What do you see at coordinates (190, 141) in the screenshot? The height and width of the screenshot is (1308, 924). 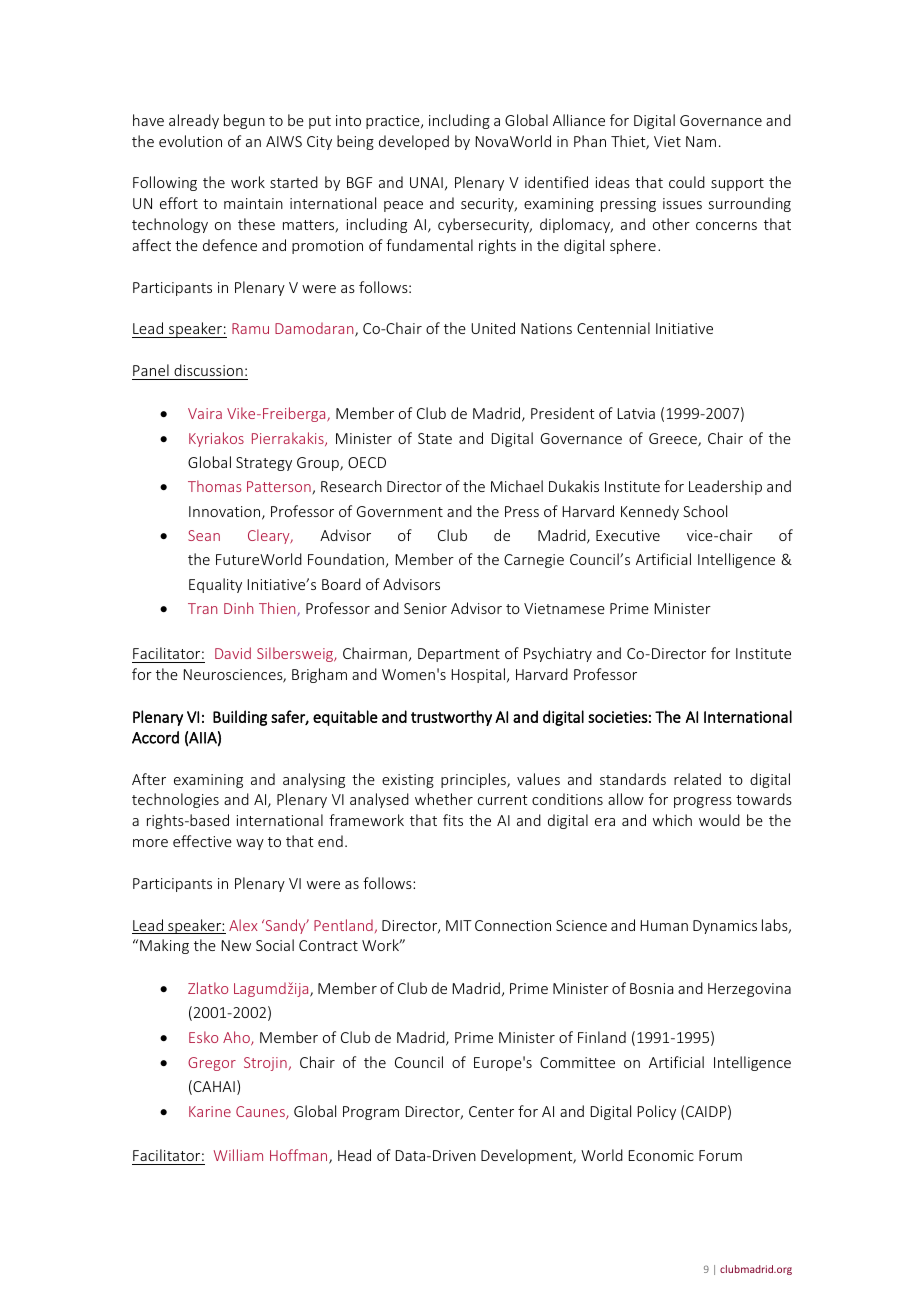 I see `evolution` at bounding box center [190, 141].
